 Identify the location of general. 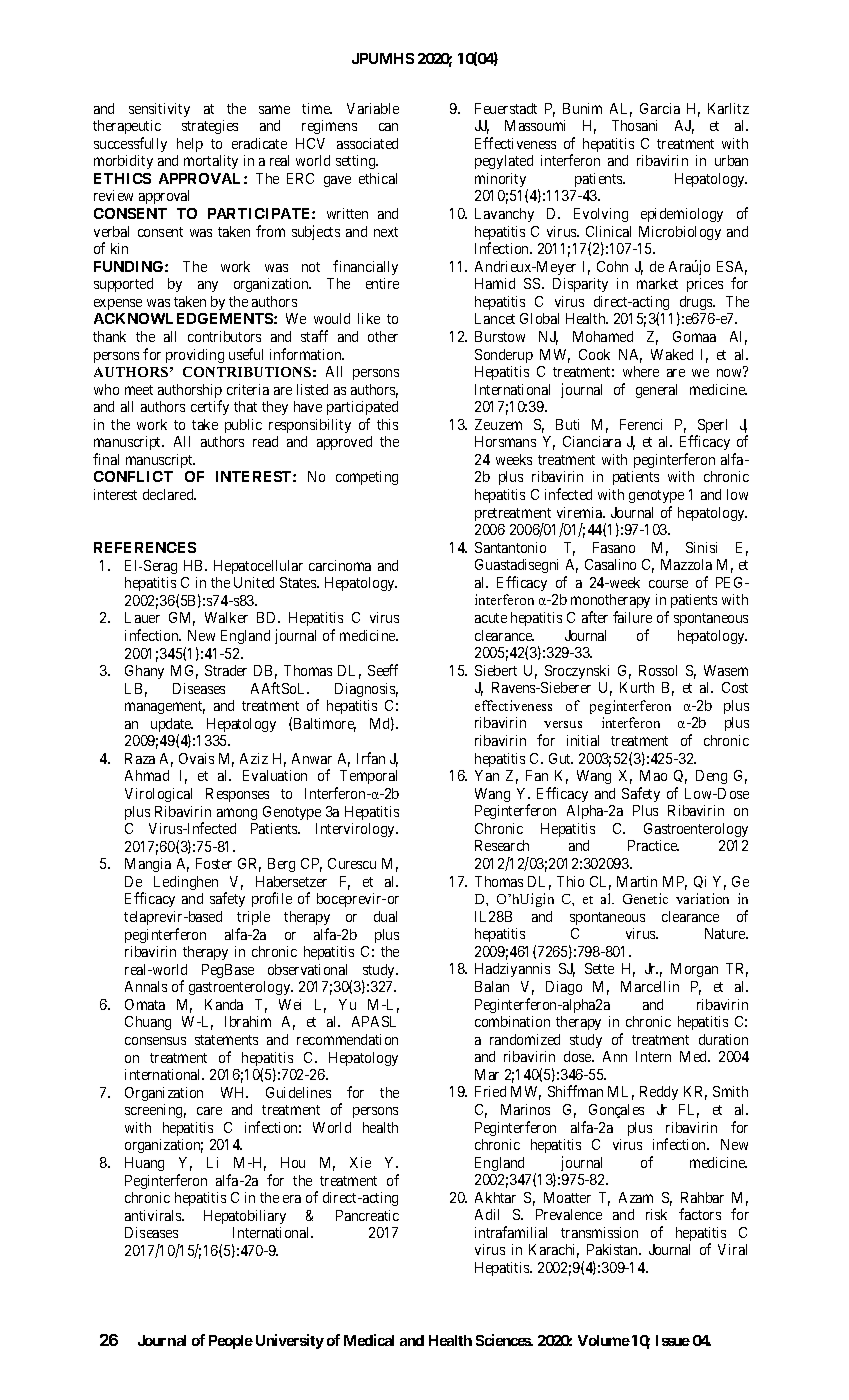
(656, 391).
